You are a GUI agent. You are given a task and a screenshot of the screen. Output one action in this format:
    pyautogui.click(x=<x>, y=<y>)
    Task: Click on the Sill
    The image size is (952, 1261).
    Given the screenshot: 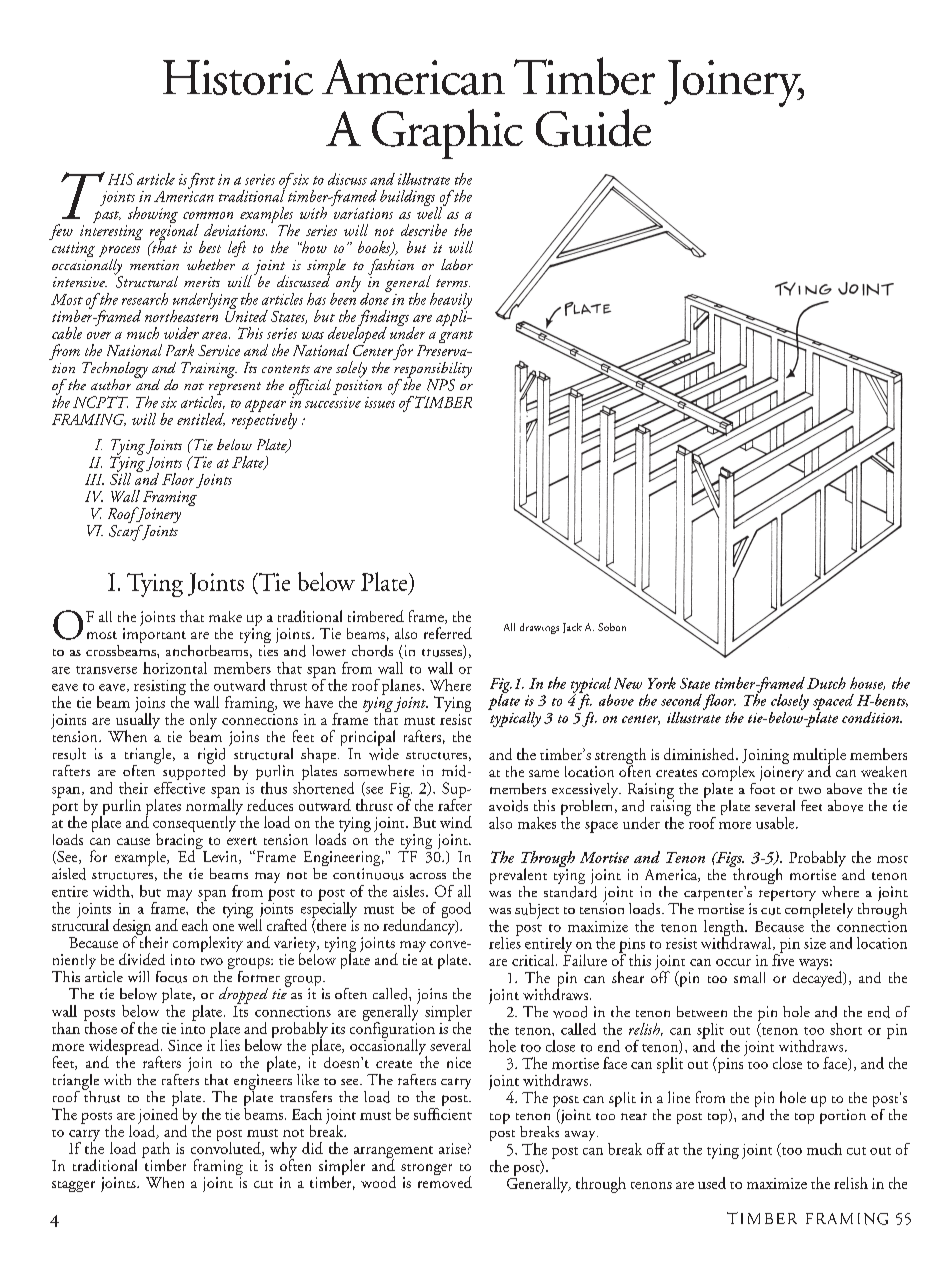 What is the action you would take?
    pyautogui.click(x=120, y=477)
